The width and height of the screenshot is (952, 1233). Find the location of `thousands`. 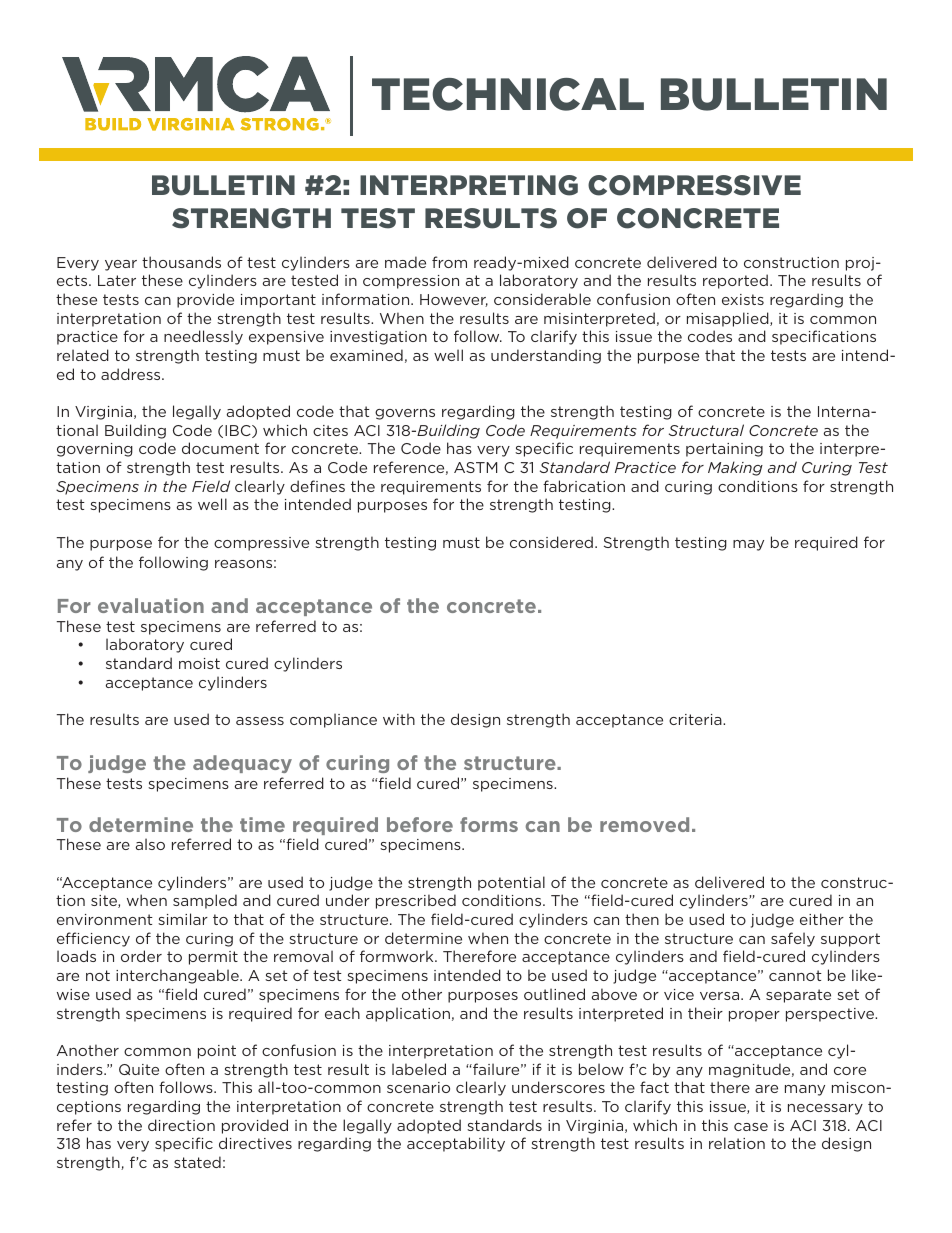

thousands is located at coordinates (181, 262).
